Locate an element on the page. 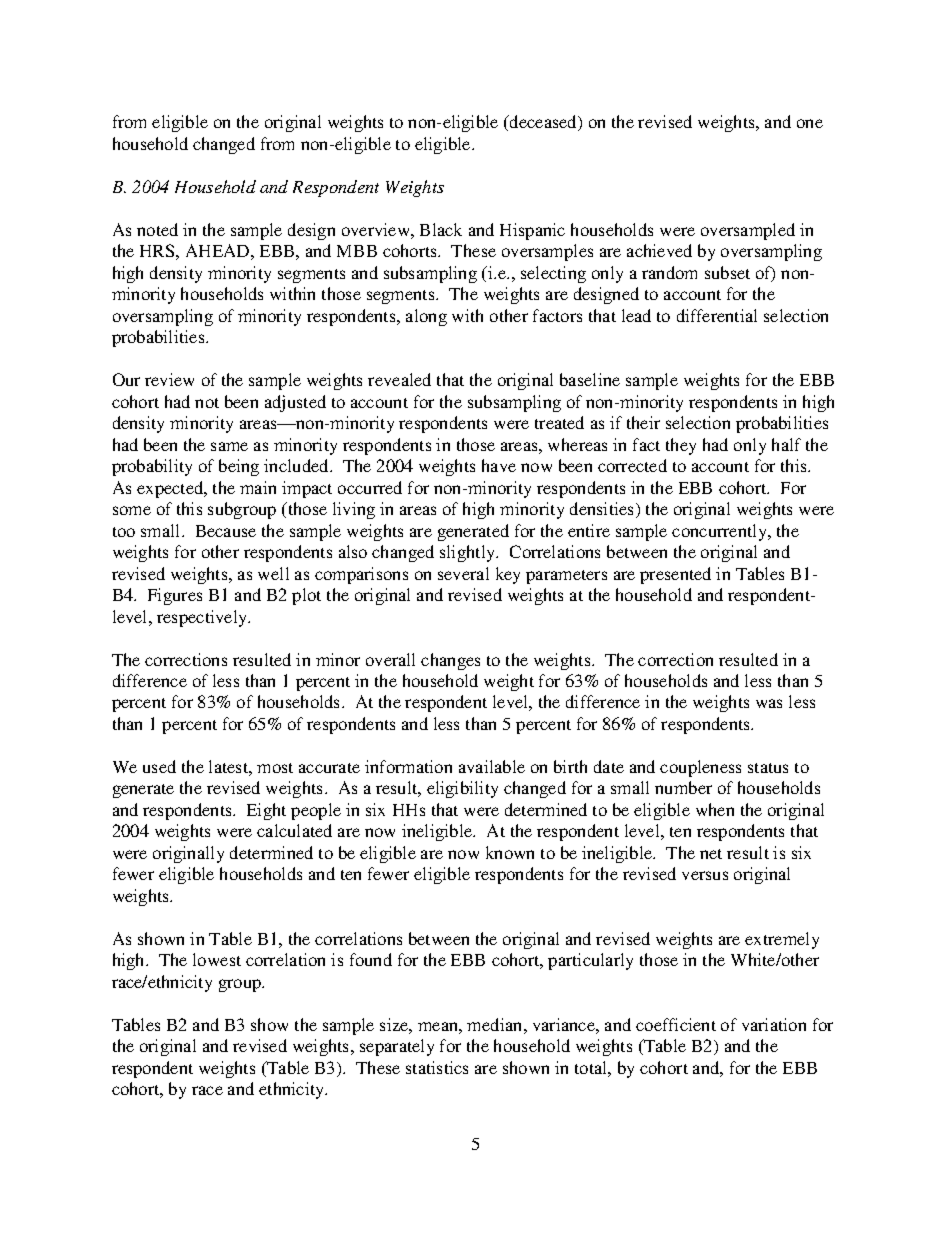  statistics is located at coordinates (437, 1067).
